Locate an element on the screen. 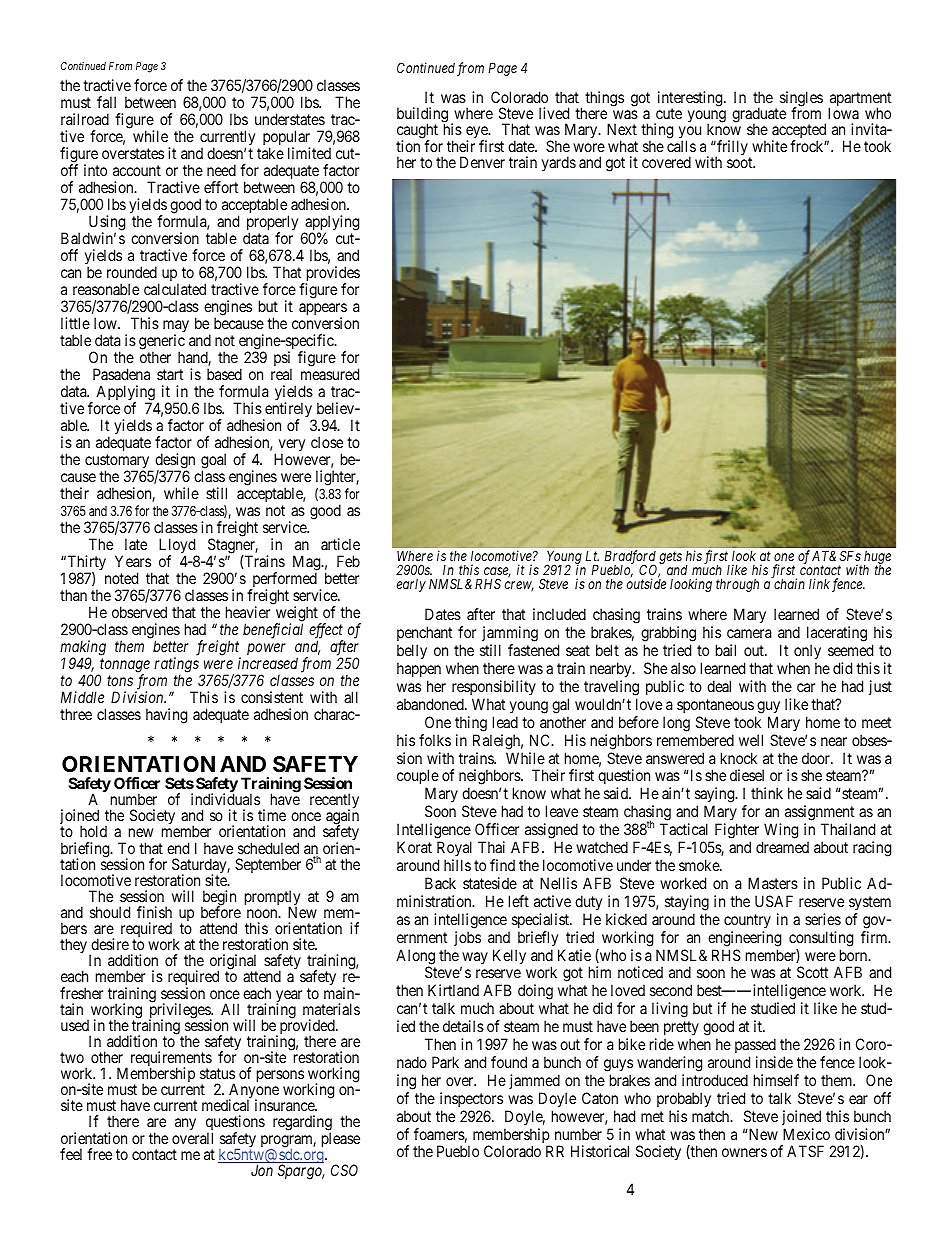  close is located at coordinates (327, 442).
